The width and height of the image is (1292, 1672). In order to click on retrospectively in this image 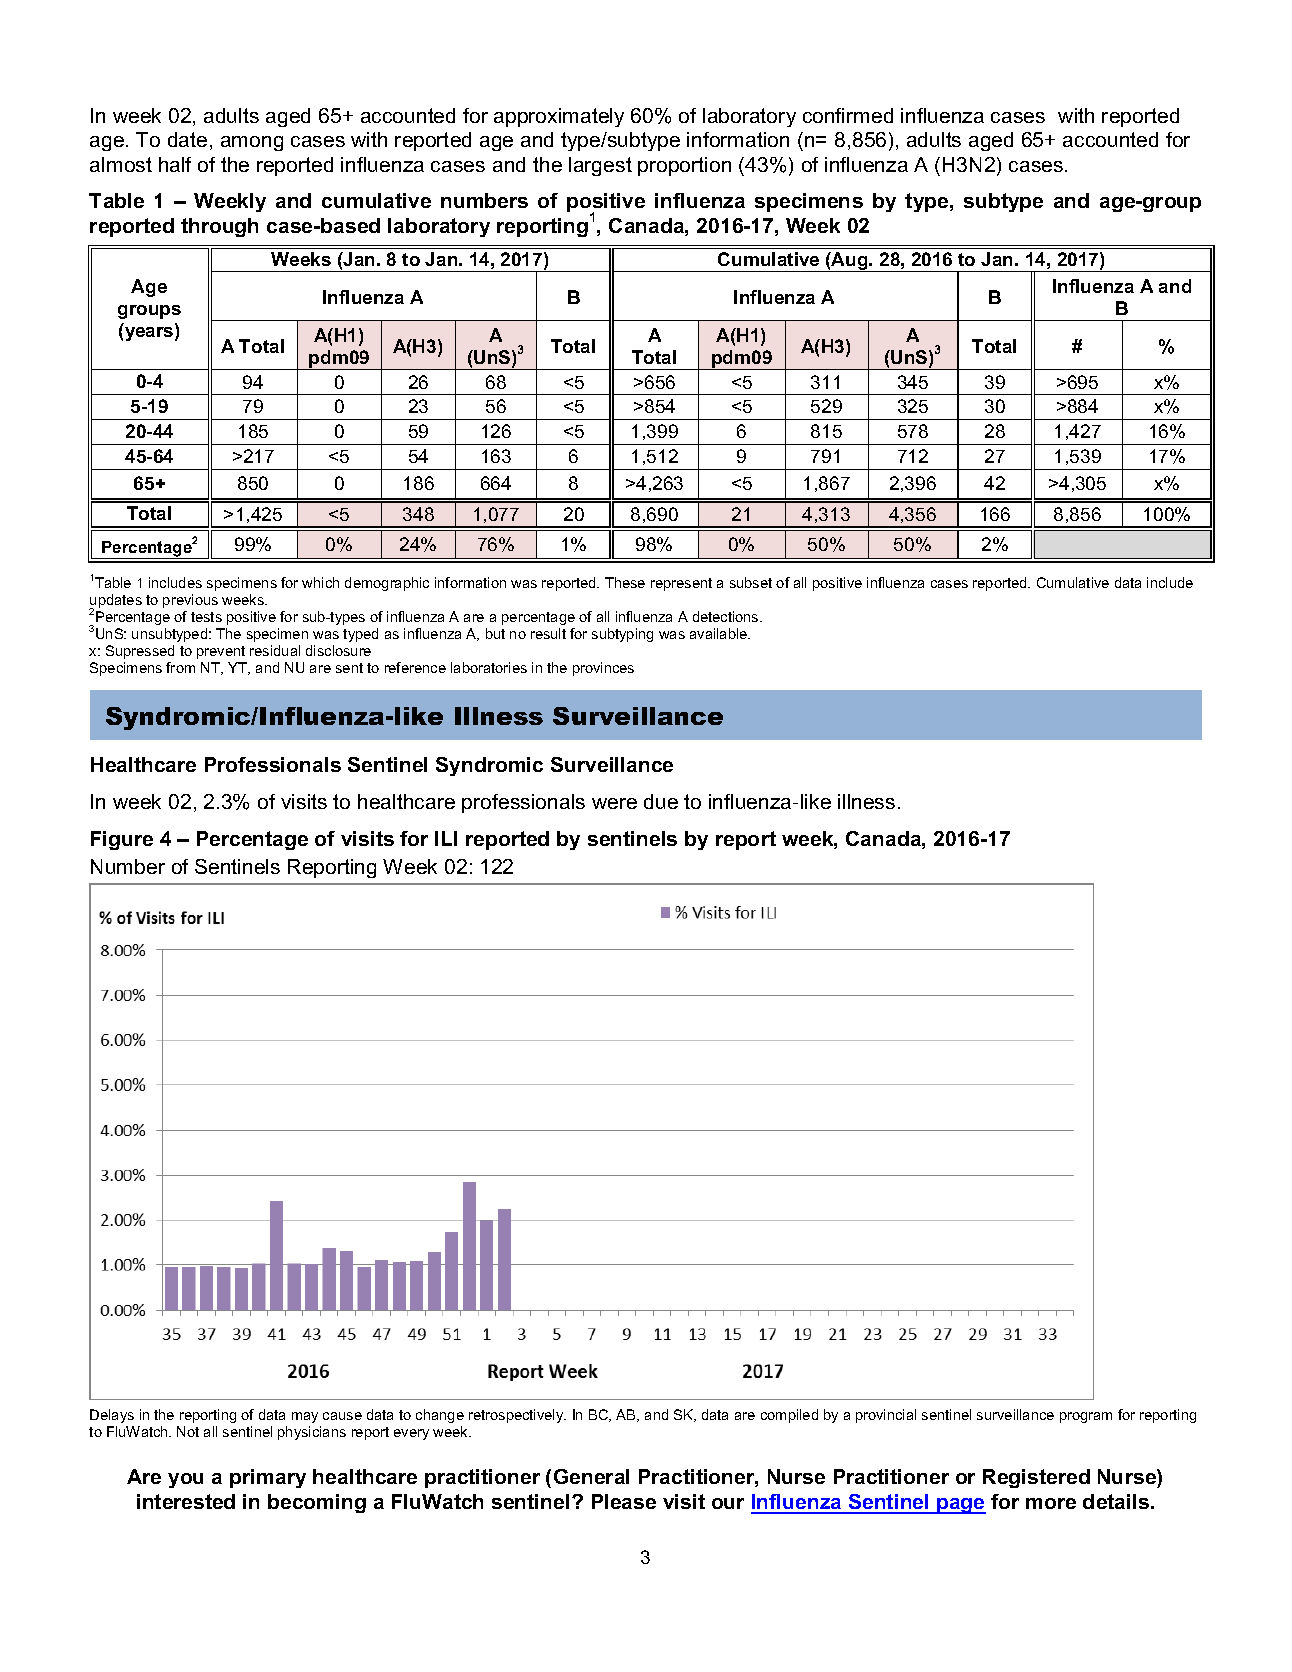, I will do `click(517, 1416)`.
